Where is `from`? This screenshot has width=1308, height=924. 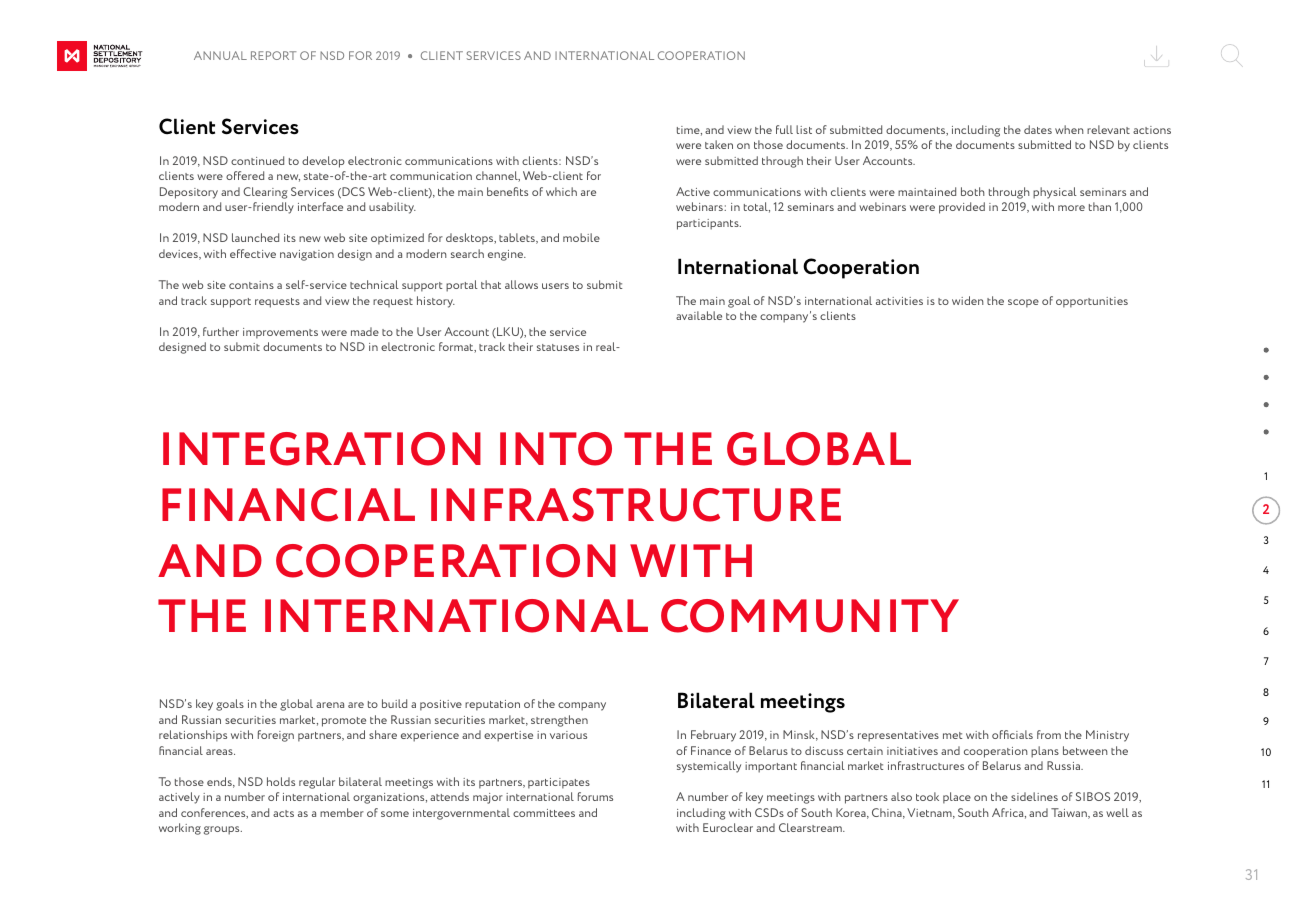 from is located at coordinates (1049, 734).
